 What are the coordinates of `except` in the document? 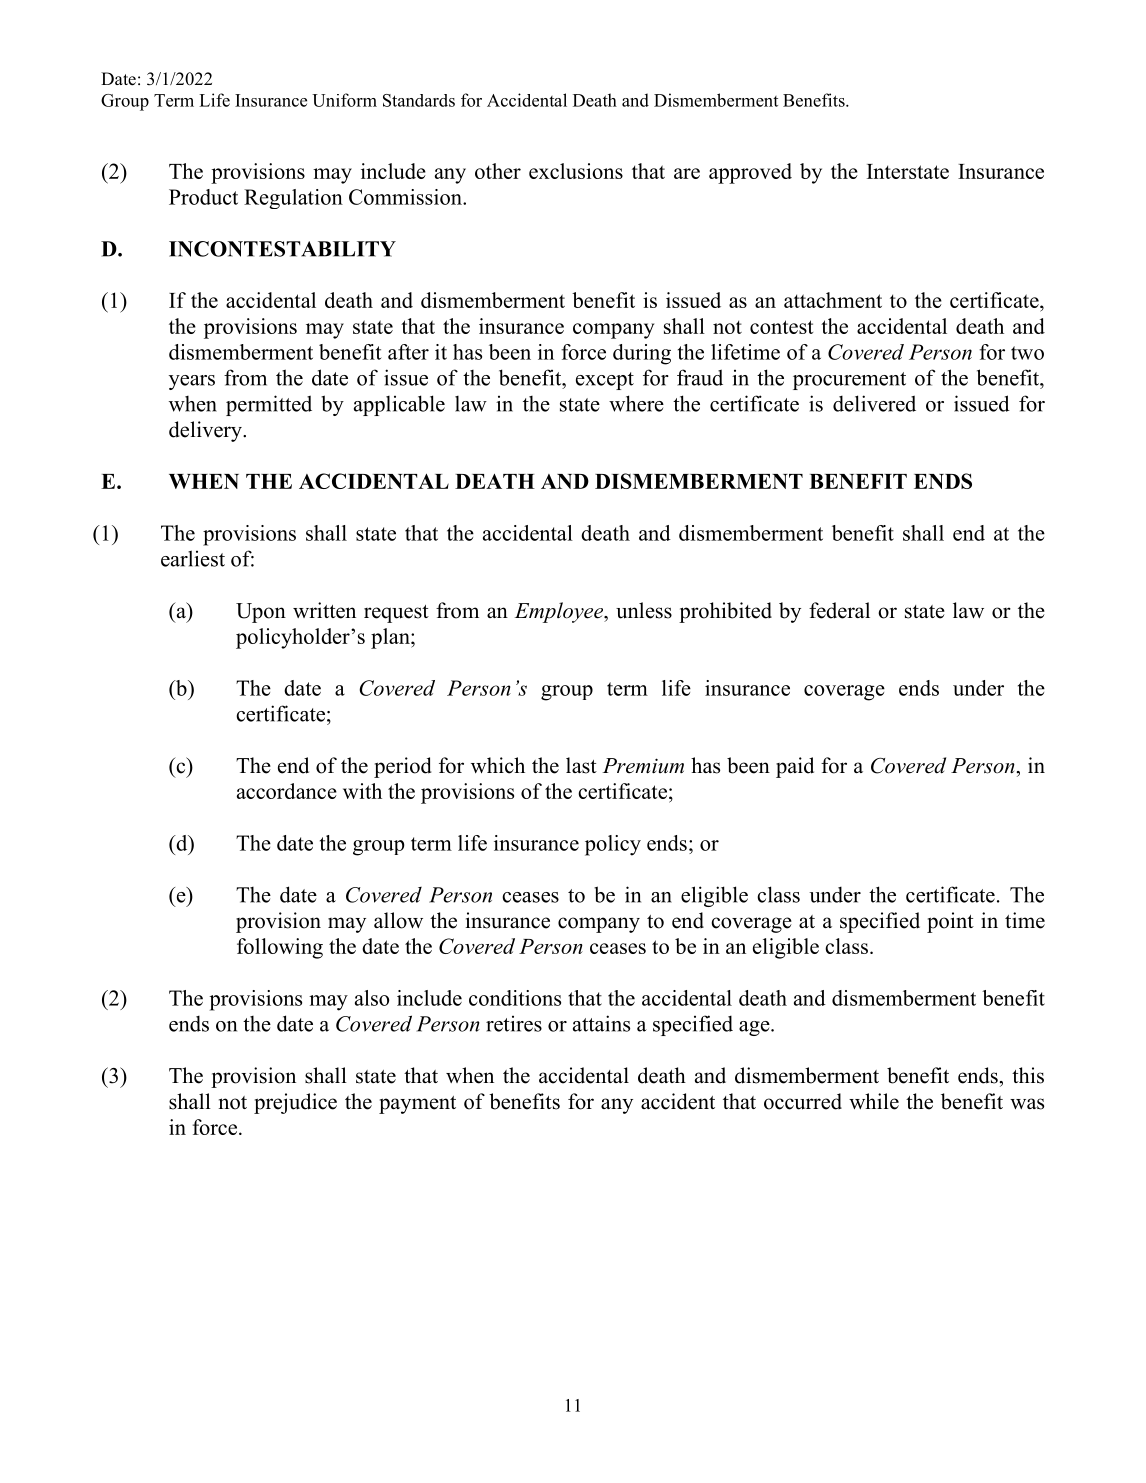 It's located at (605, 381).
